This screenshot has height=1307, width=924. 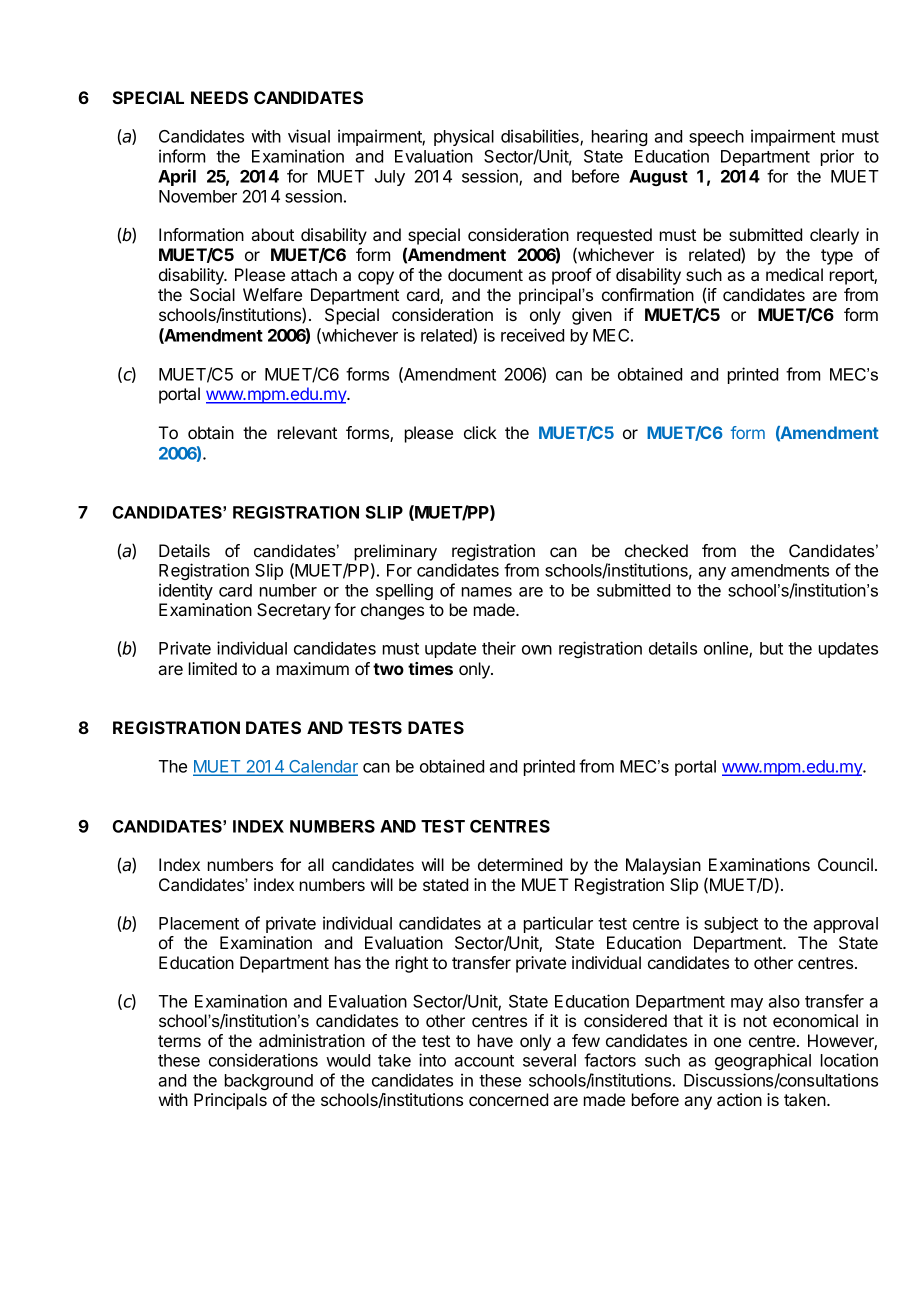 What do you see at coordinates (294, 611) in the screenshot?
I see `Secretary` at bounding box center [294, 611].
